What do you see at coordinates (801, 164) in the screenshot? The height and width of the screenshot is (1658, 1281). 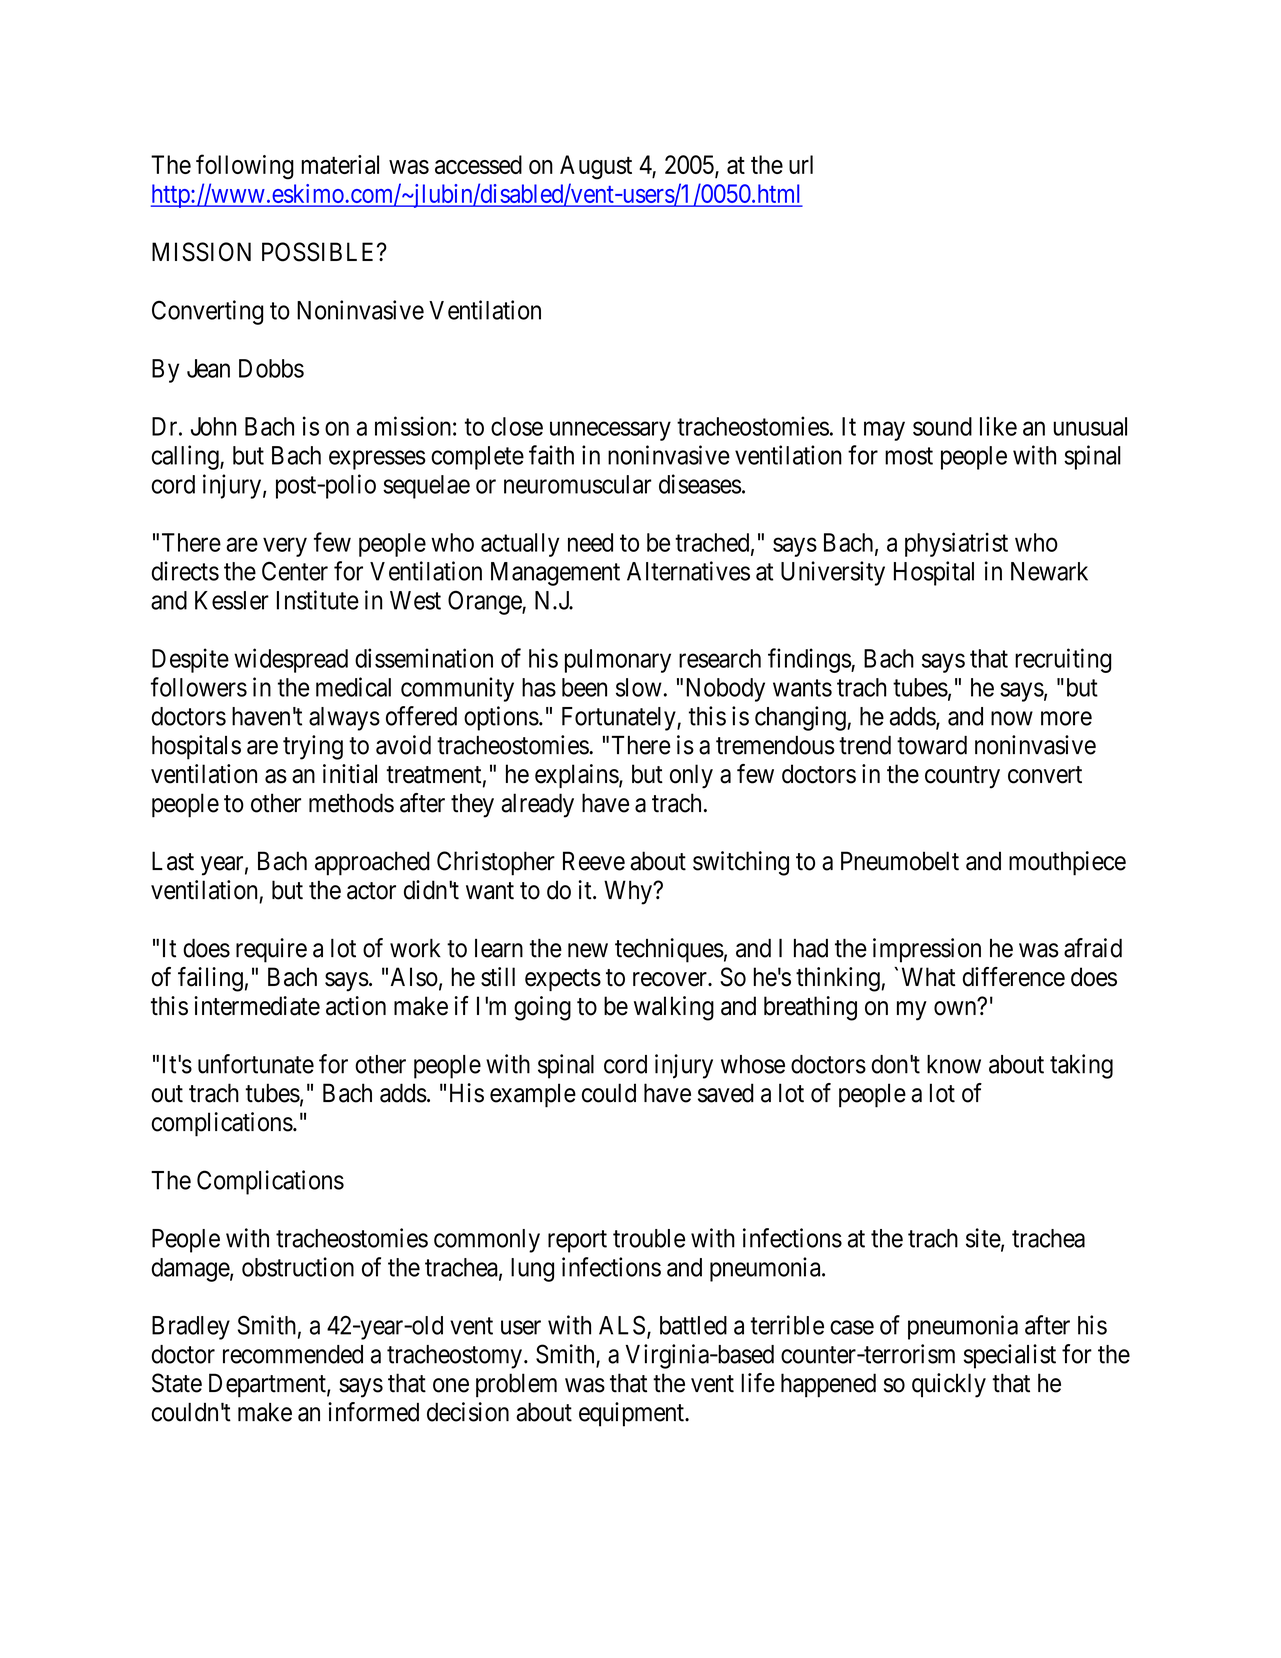 I see `url` at bounding box center [801, 164].
